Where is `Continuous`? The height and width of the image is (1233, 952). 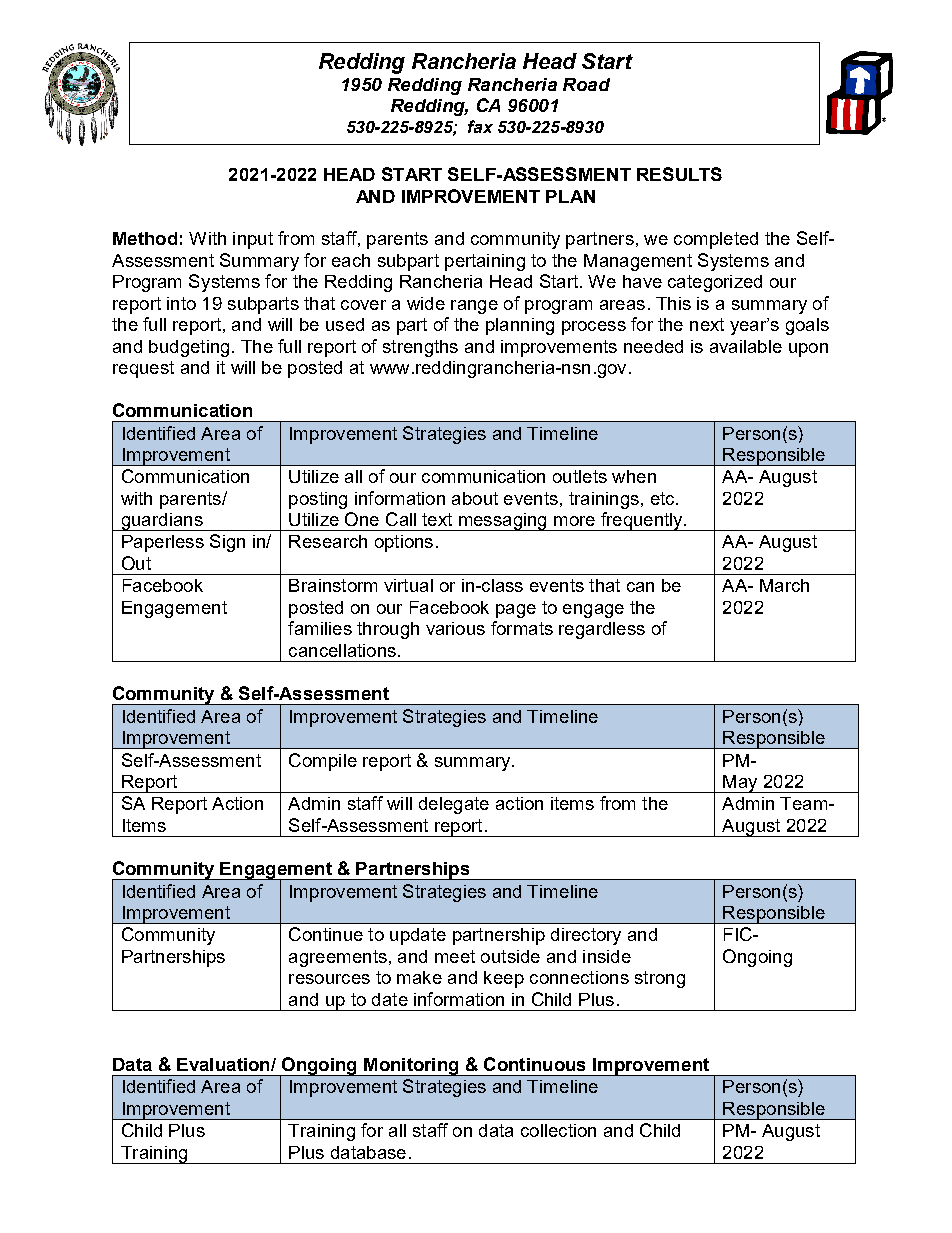 Continuous is located at coordinates (534, 1064).
